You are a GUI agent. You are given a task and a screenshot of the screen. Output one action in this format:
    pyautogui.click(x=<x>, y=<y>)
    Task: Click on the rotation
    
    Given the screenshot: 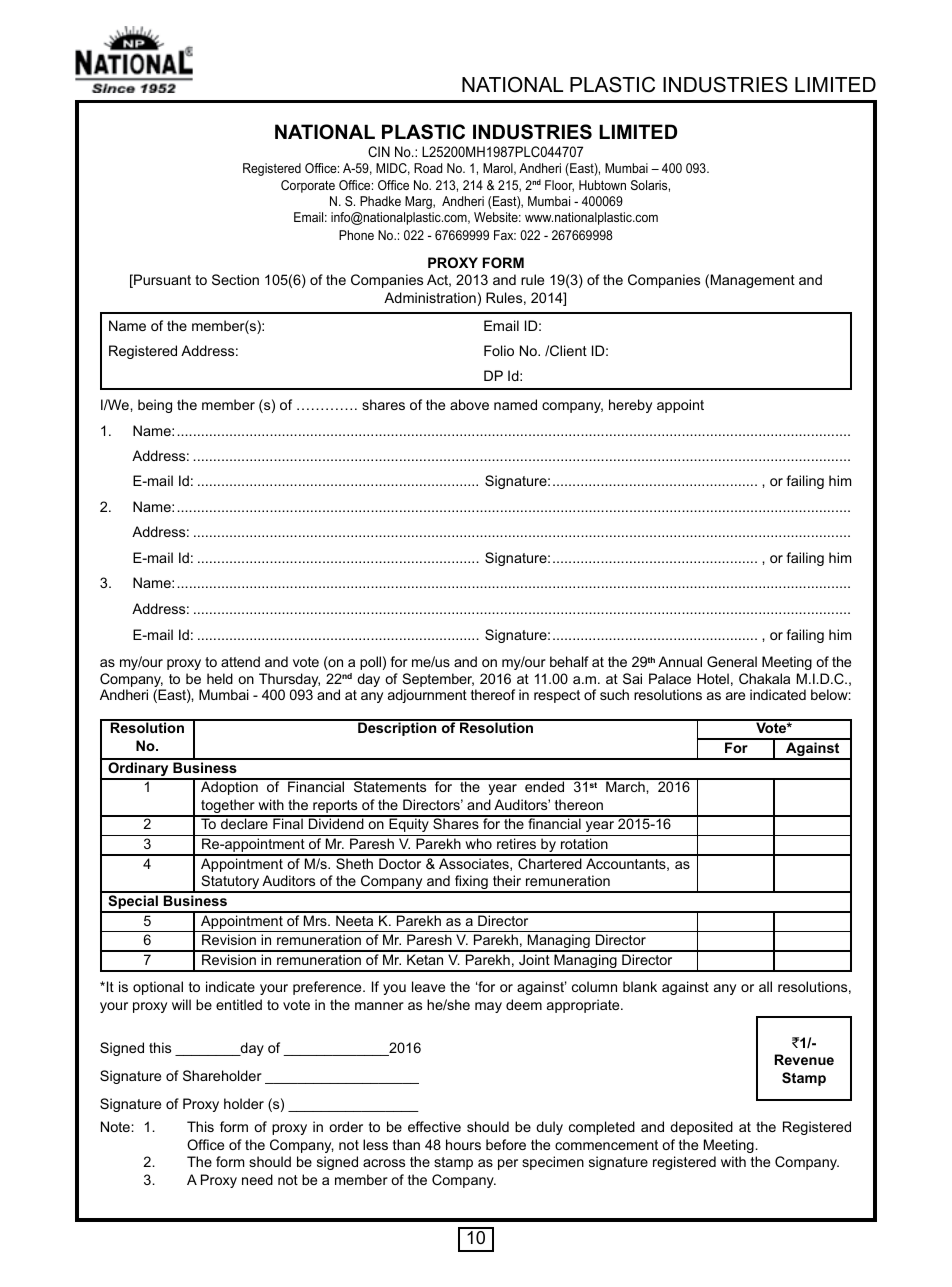 What is the action you would take?
    pyautogui.click(x=584, y=843)
